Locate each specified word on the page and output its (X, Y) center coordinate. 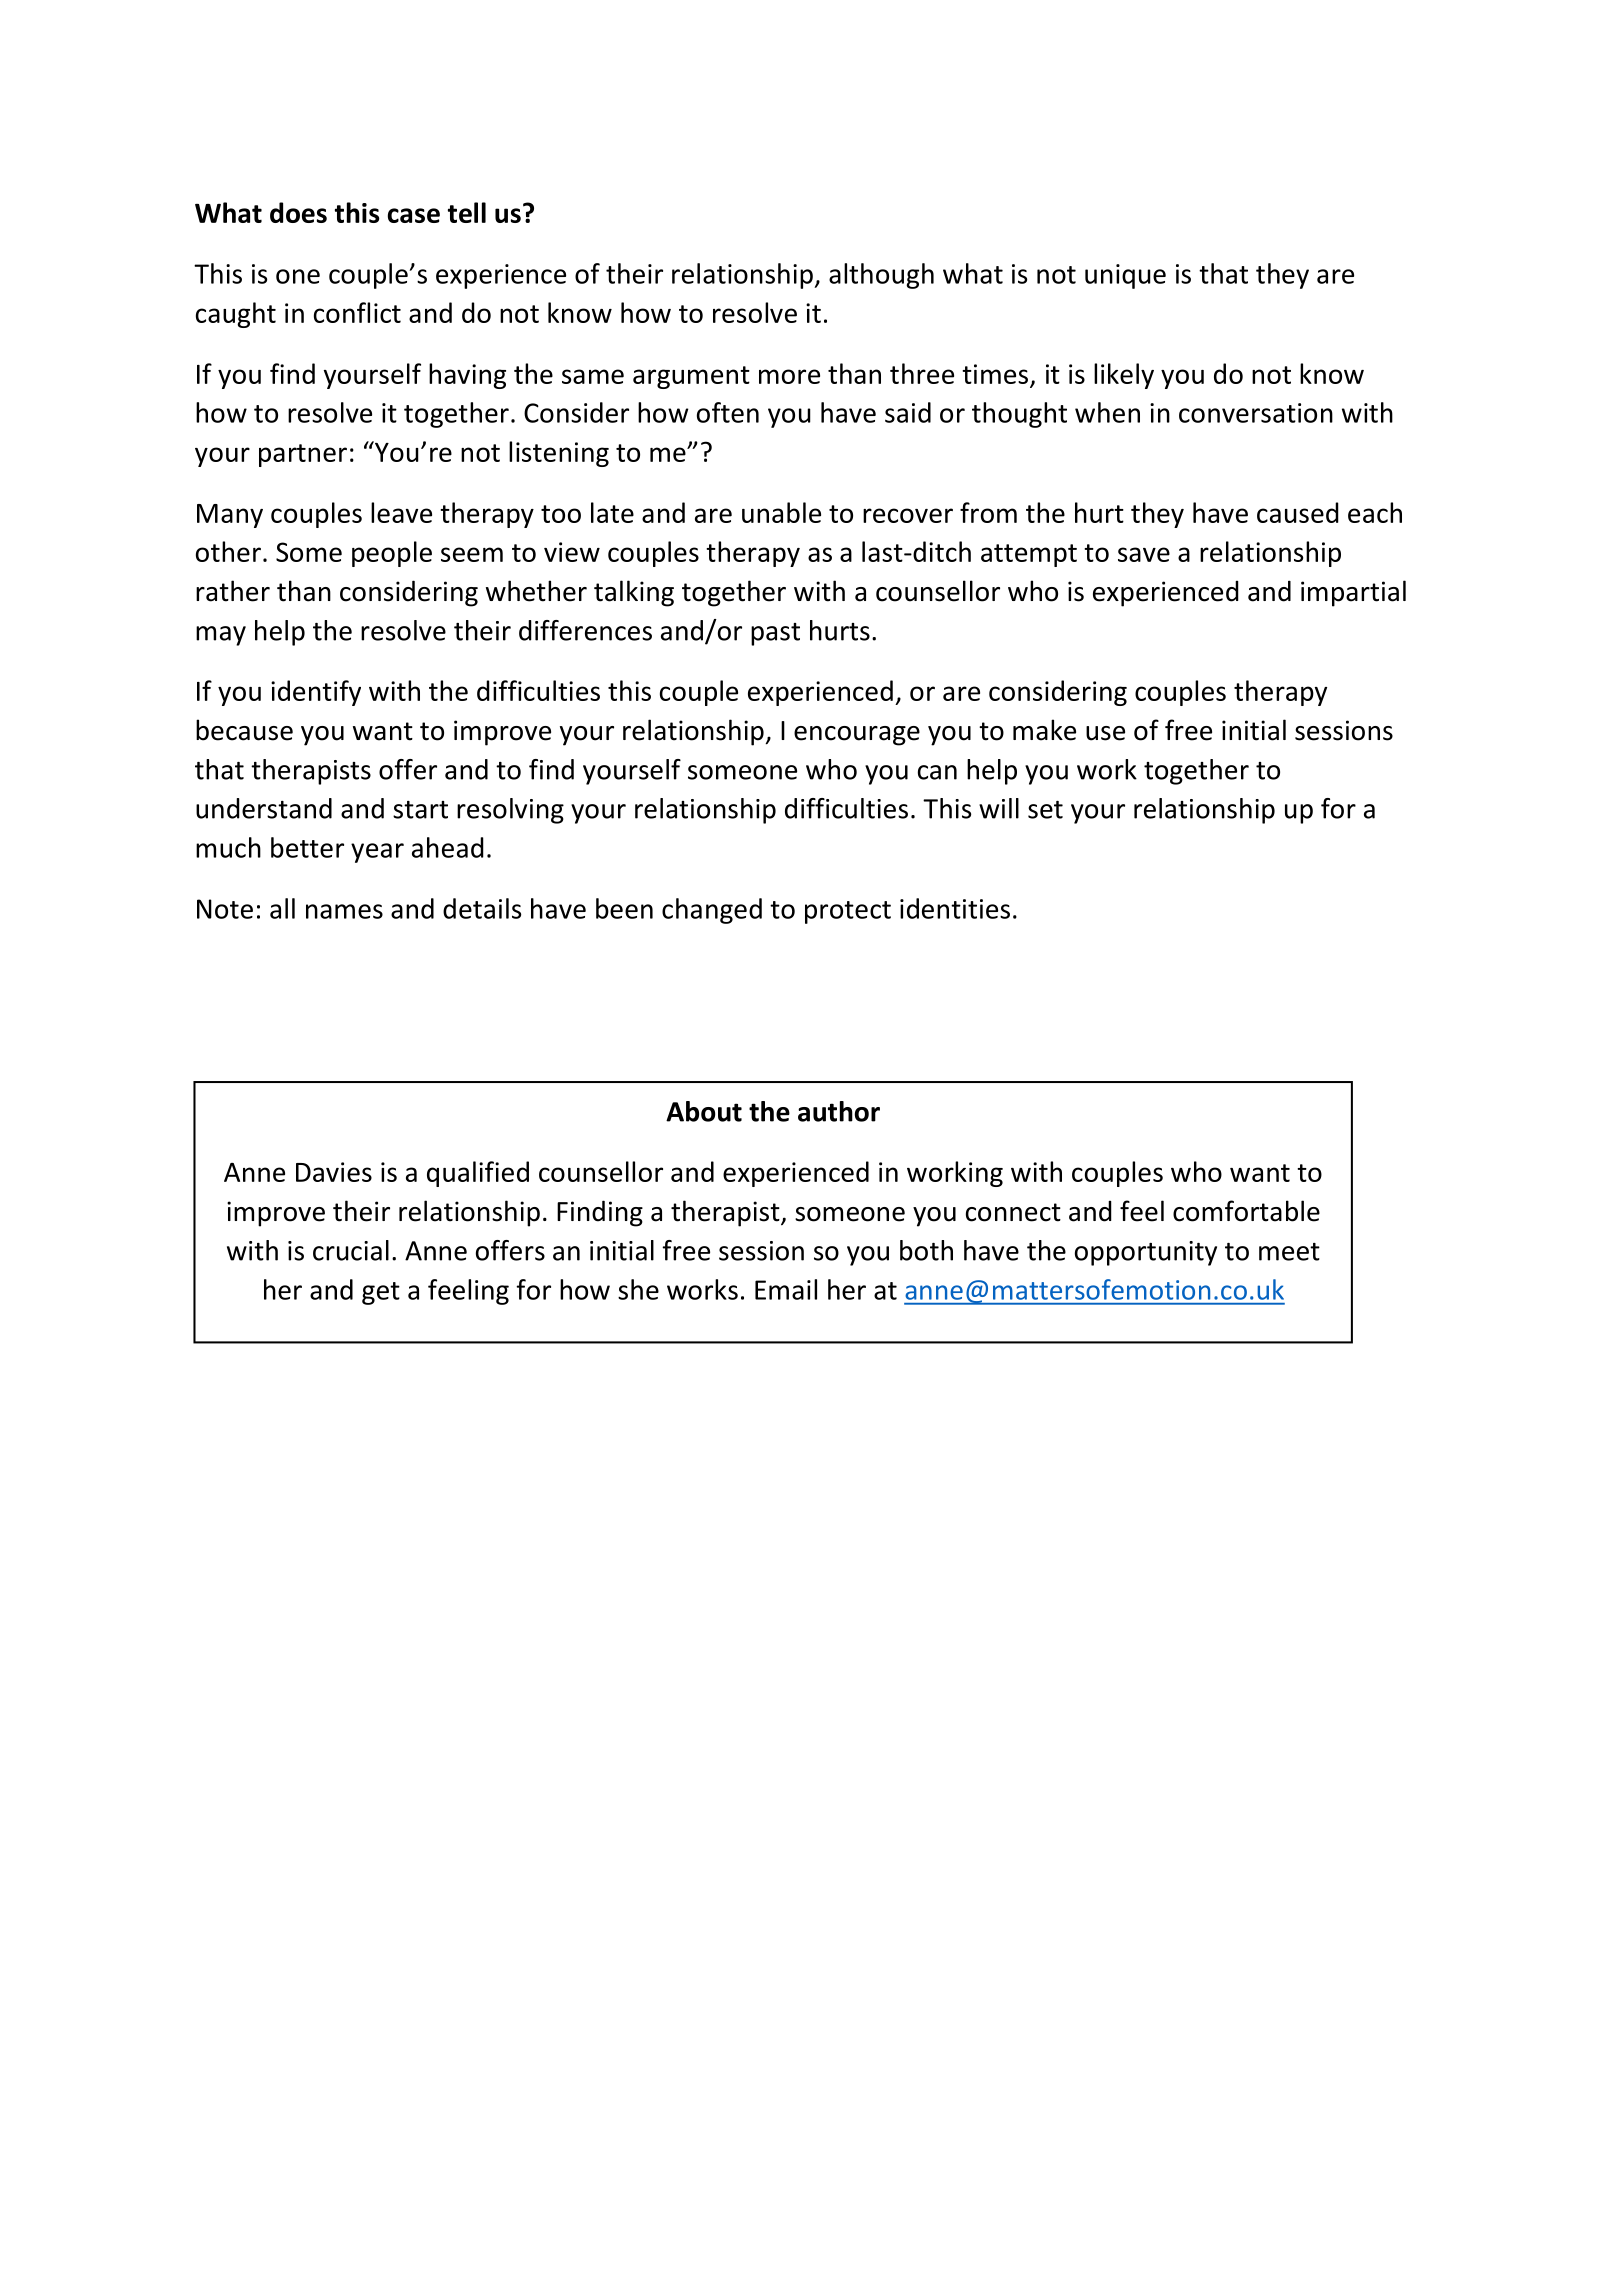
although (881, 276)
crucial (351, 1250)
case (414, 215)
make (1044, 730)
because (244, 730)
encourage (857, 736)
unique (1125, 276)
